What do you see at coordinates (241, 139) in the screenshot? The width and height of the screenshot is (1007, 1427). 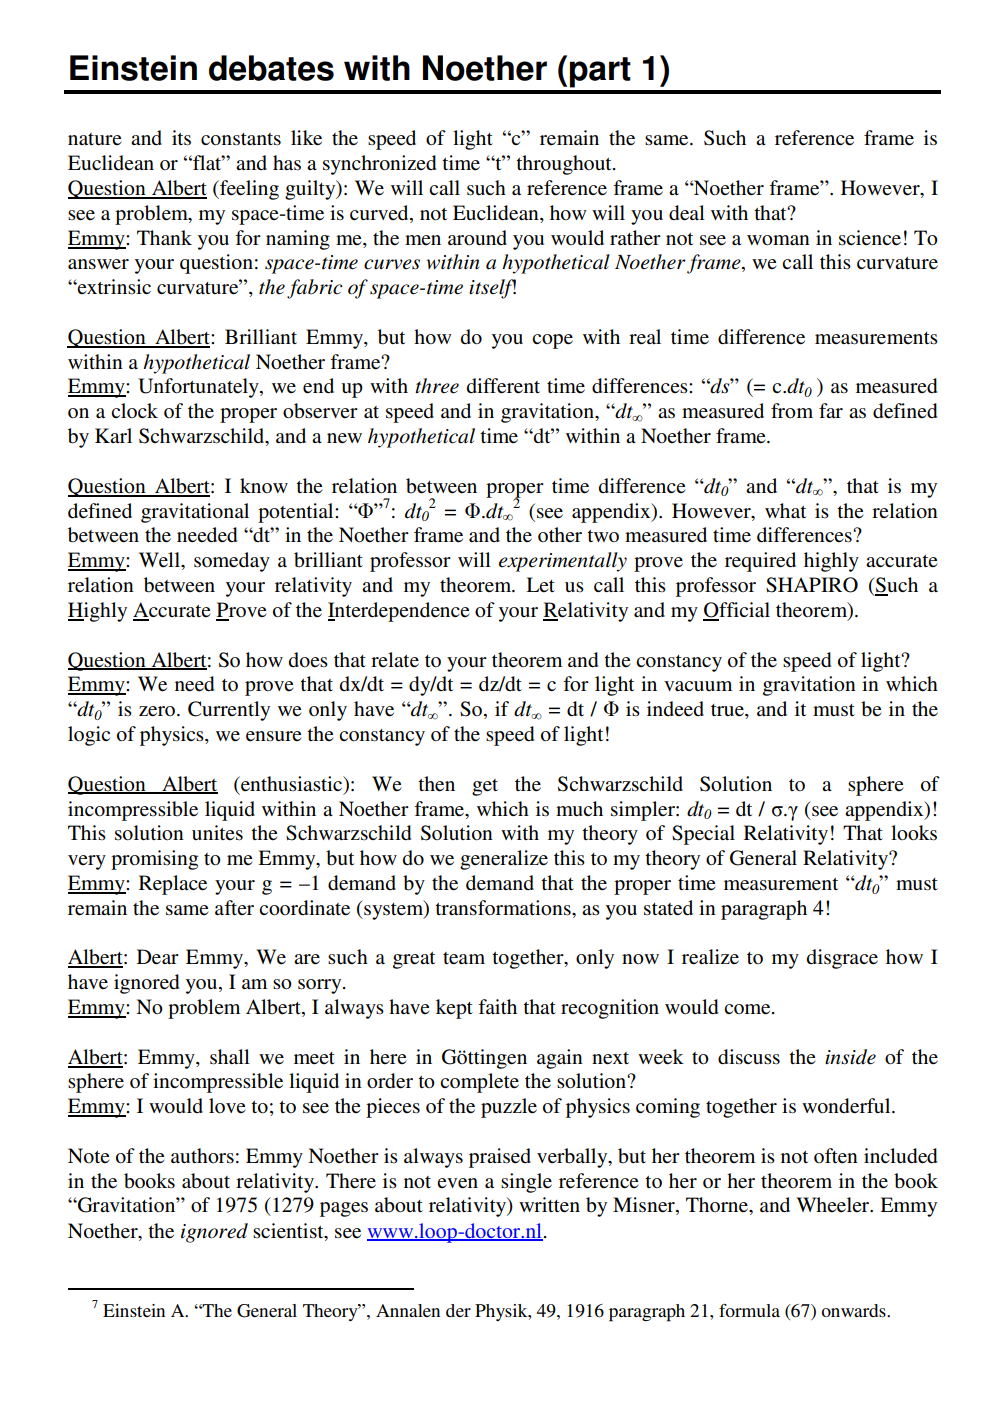 I see `constants` at bounding box center [241, 139].
